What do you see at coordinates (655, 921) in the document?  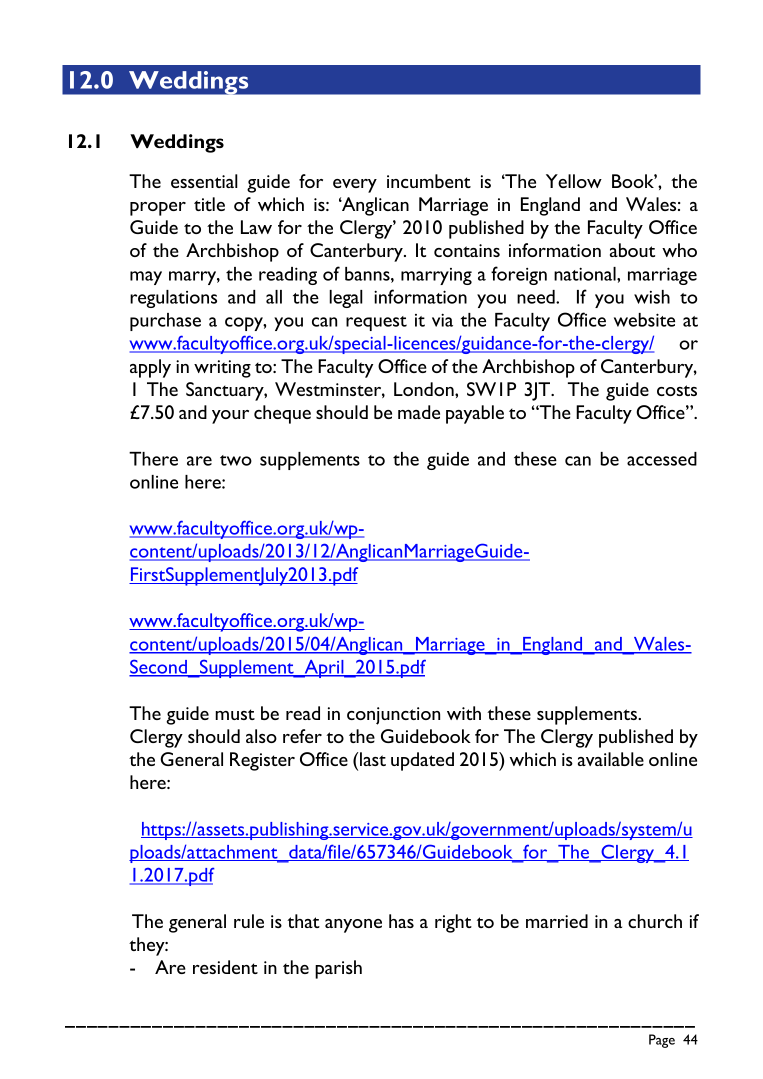 I see `church` at bounding box center [655, 921].
